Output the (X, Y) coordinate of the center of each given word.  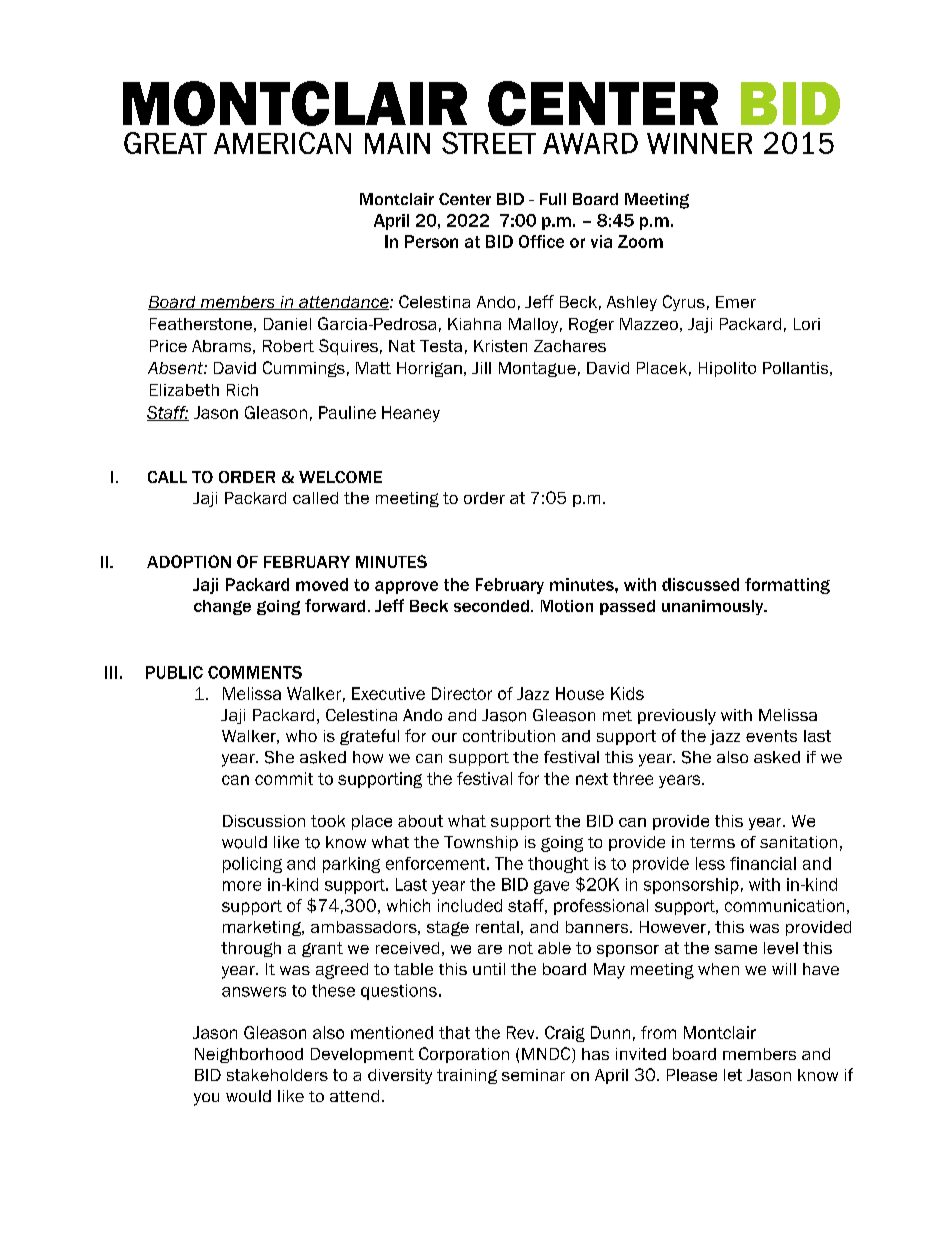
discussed (700, 584)
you (206, 1099)
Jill (481, 368)
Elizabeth (184, 390)
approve (406, 587)
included (470, 905)
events (771, 736)
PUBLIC (174, 672)
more (242, 886)
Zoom (640, 241)
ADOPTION (189, 561)
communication (784, 905)
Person (431, 241)
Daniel (287, 324)
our (444, 737)
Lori (807, 324)
